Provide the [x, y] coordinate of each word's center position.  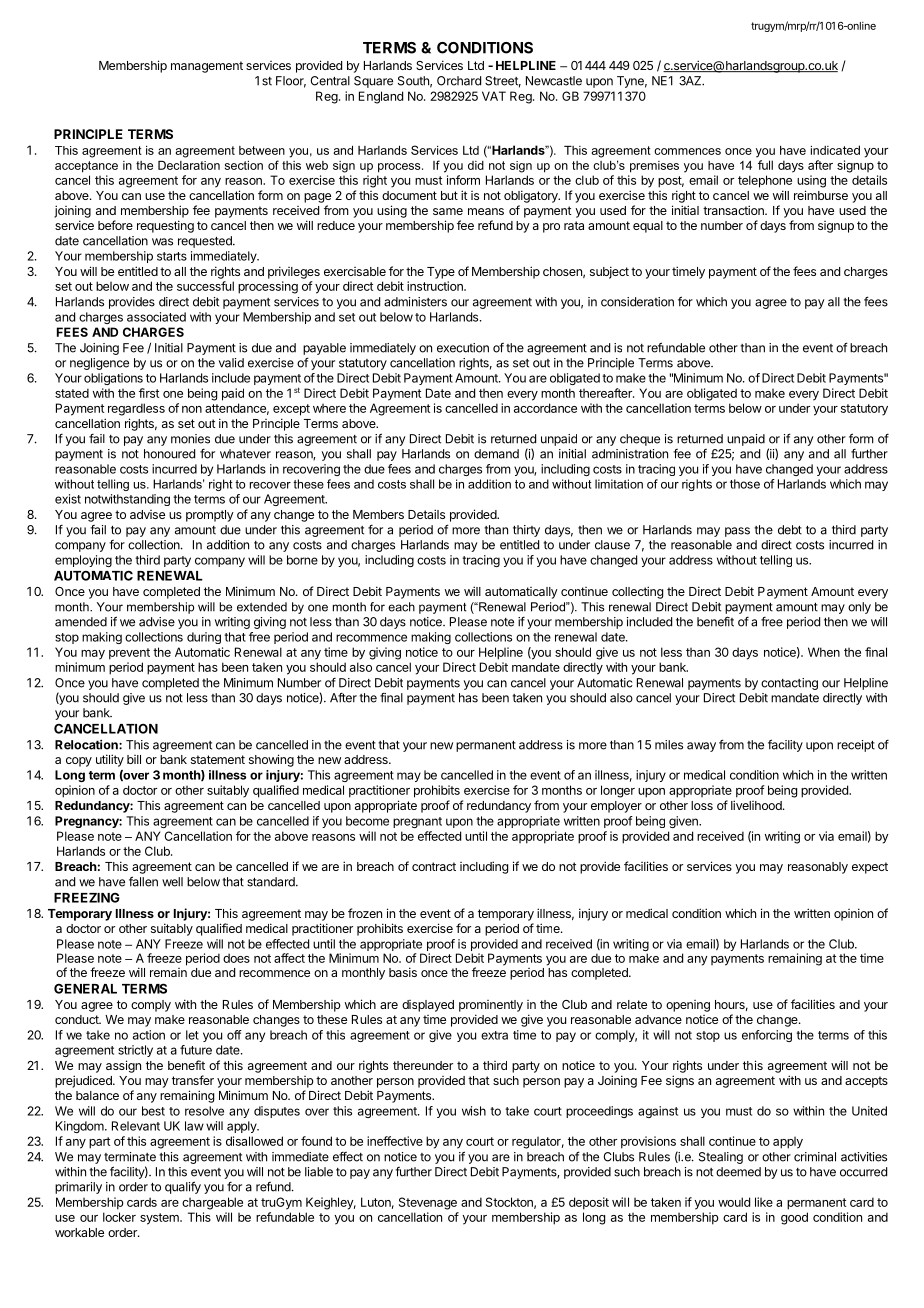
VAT [494, 96]
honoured [169, 454]
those [745, 484]
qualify [183, 1187]
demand [496, 454]
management [207, 67]
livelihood [757, 805]
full [765, 165]
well [172, 882]
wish [474, 1111]
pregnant [417, 822]
